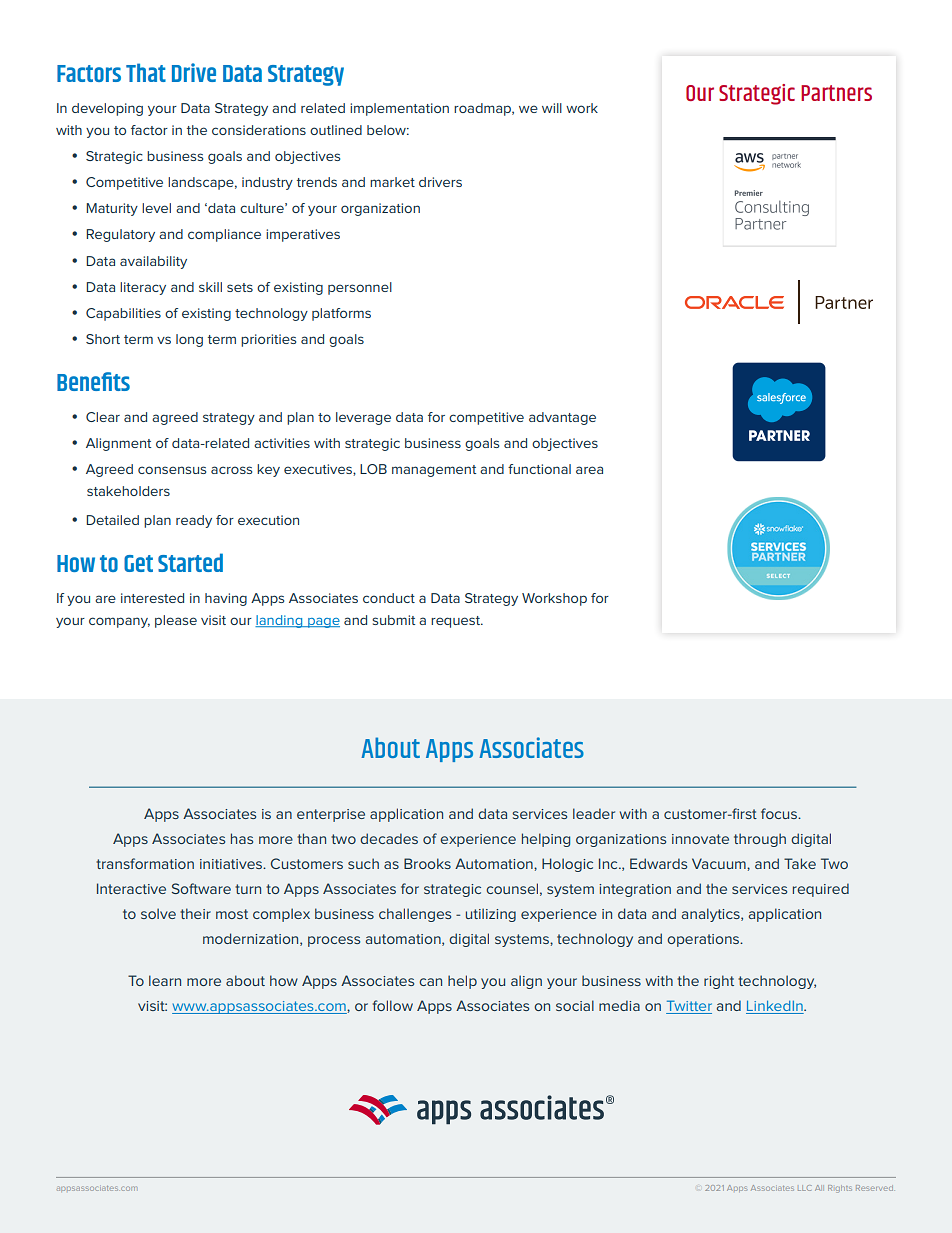 The width and height of the document is (952, 1233). Describe the element at coordinates (552, 108) in the document. I see `will` at that location.
